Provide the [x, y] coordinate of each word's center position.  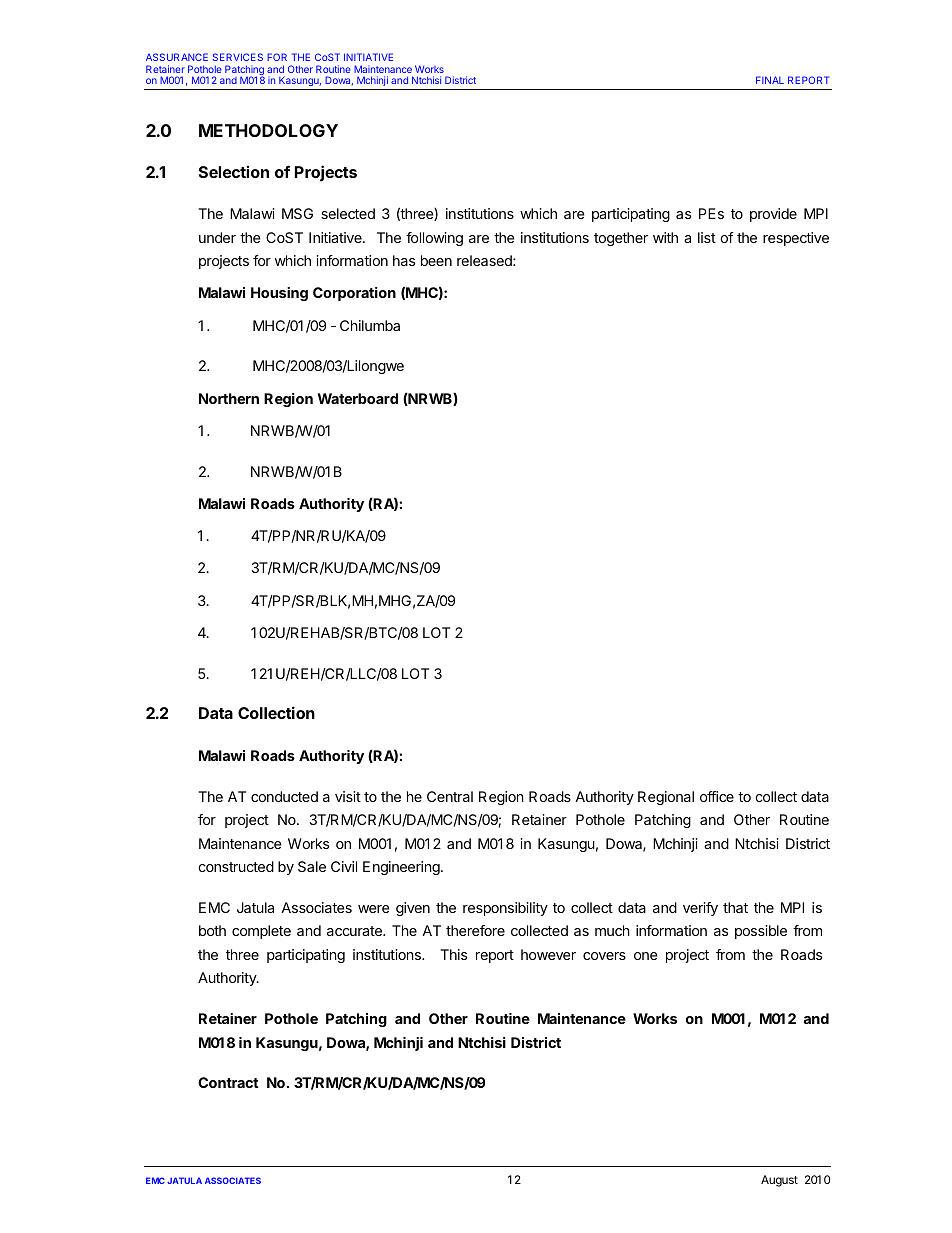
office [717, 796]
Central [450, 796]
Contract [228, 1082]
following [434, 239]
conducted [284, 796]
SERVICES [238, 57]
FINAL [770, 80]
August [779, 1181]
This [454, 954]
